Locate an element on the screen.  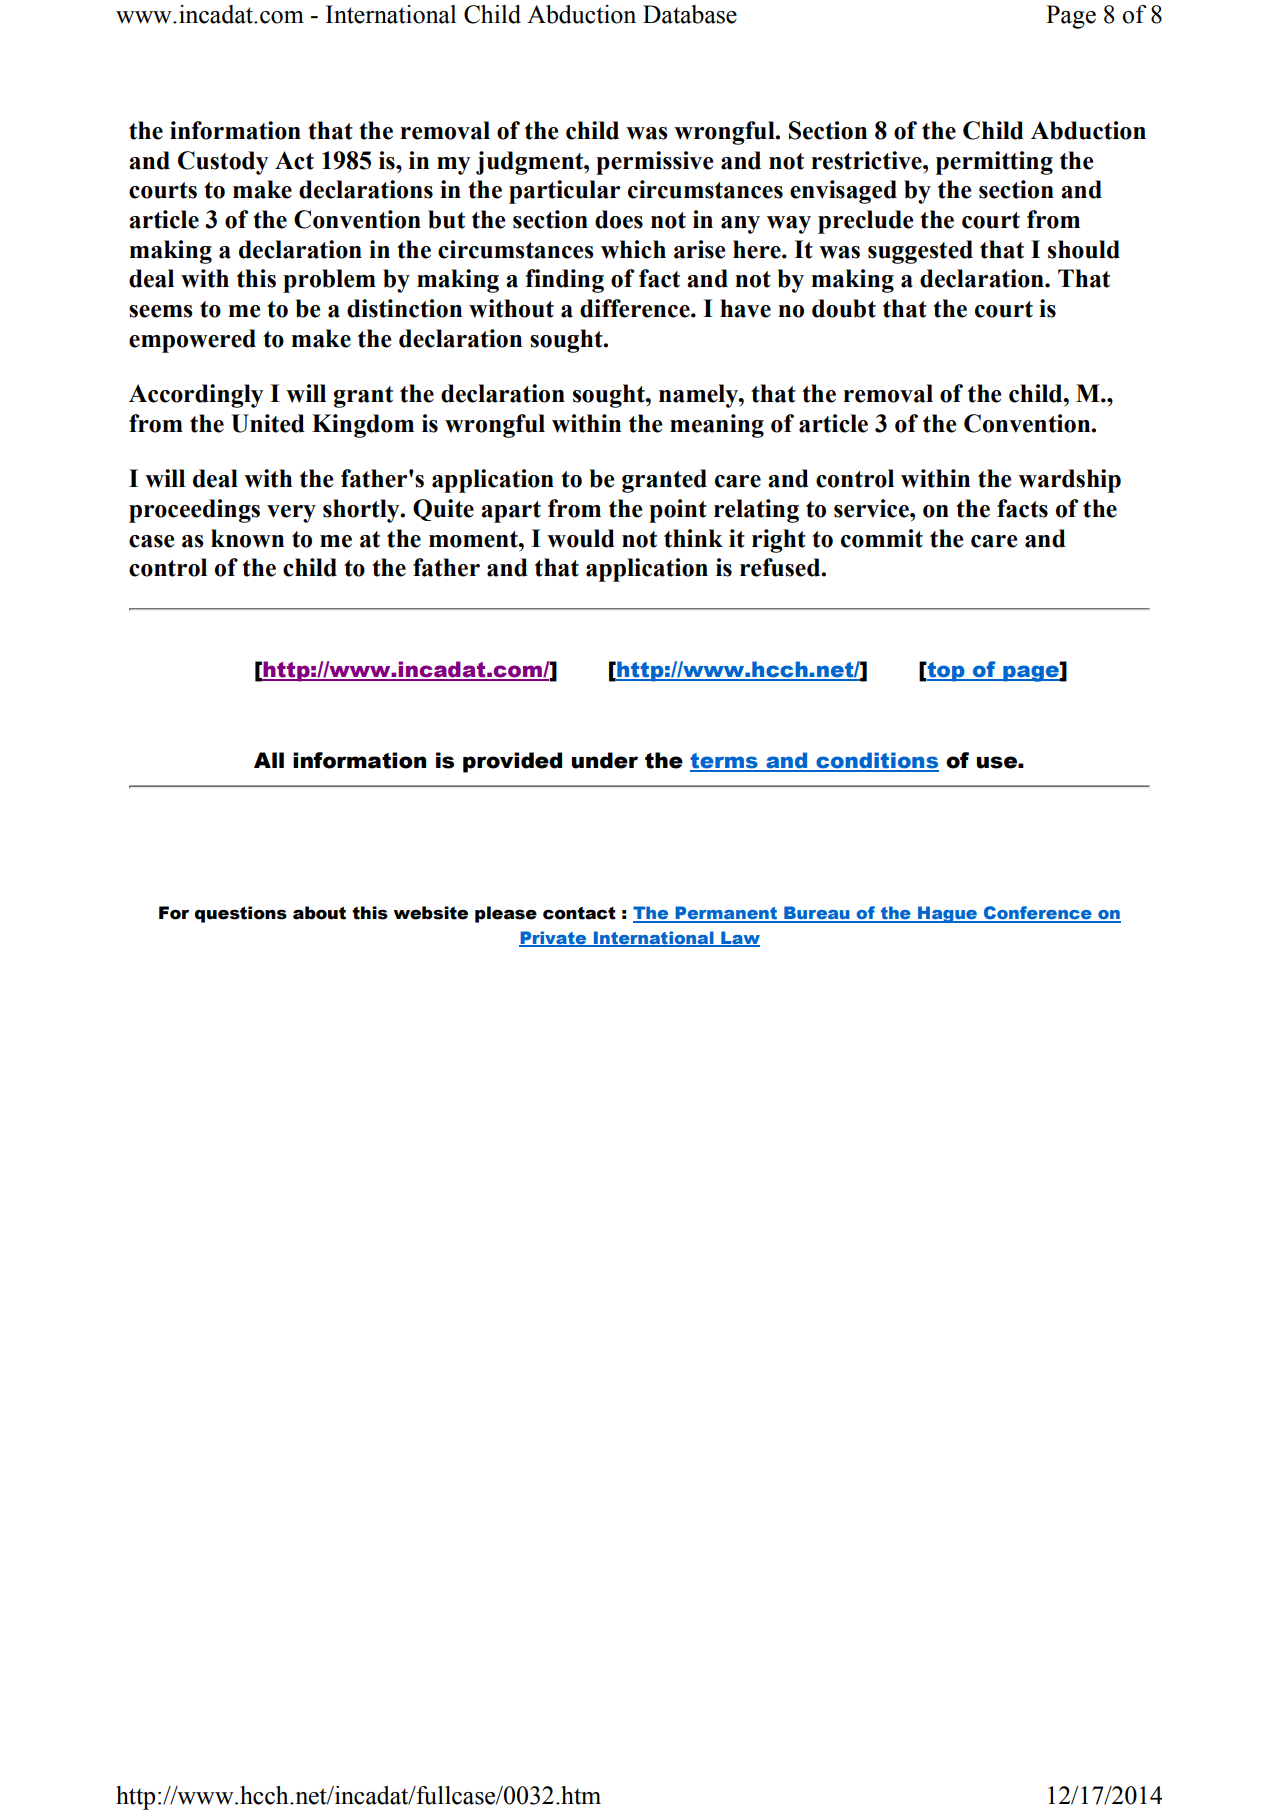
problem is located at coordinates (329, 281).
